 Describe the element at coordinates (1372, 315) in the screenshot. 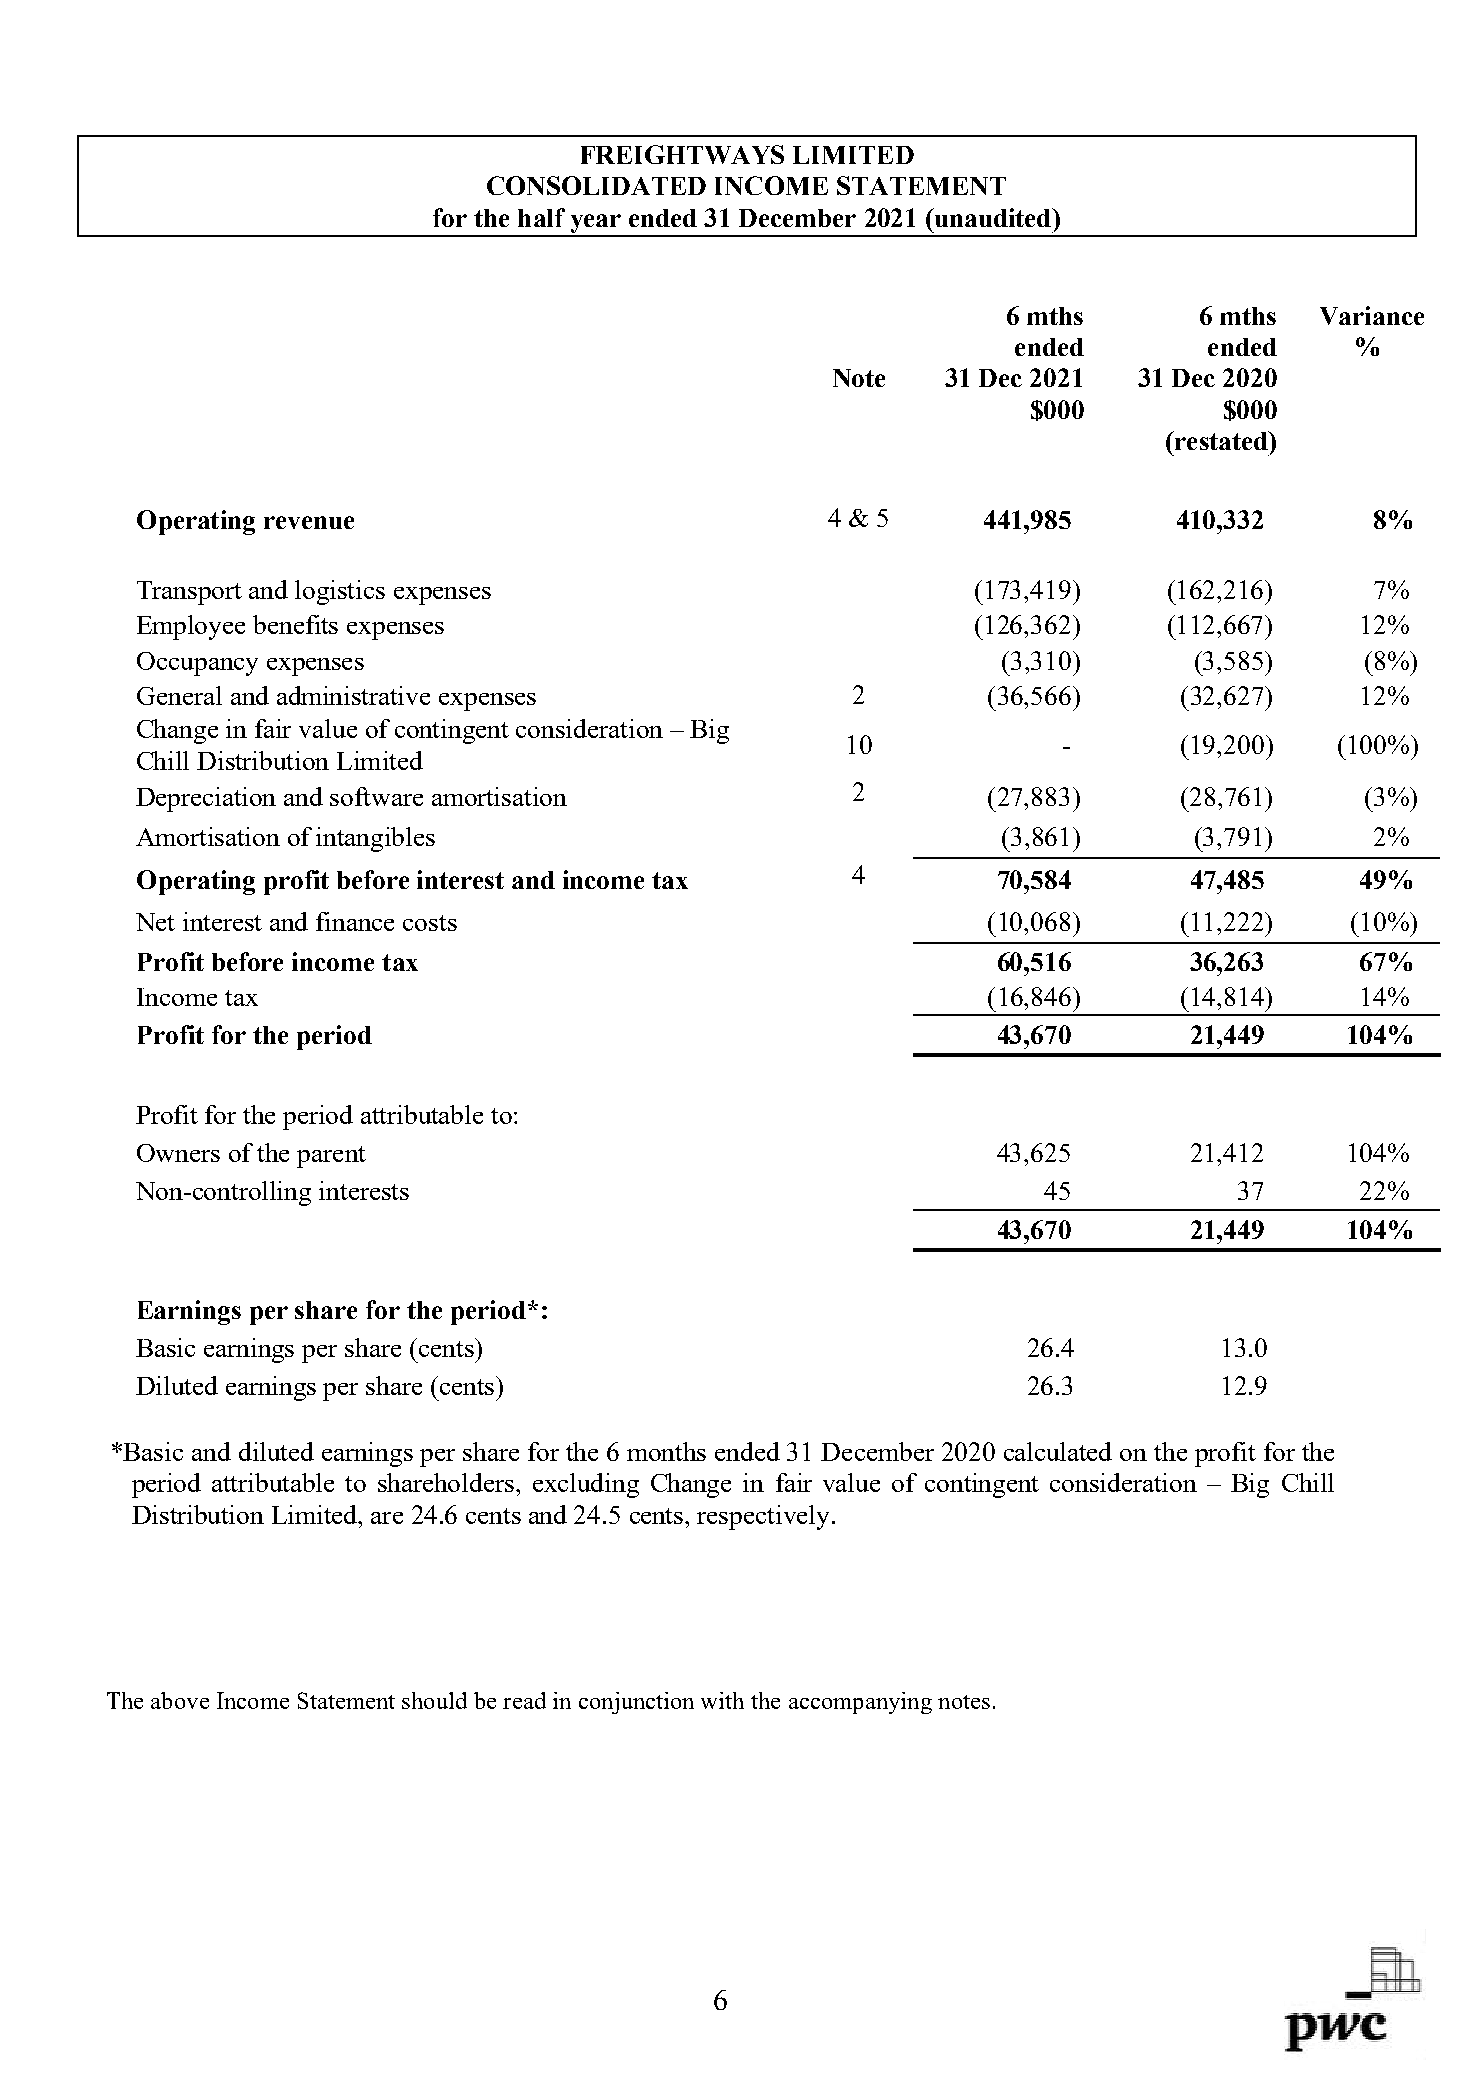

I see `Variance` at that location.
